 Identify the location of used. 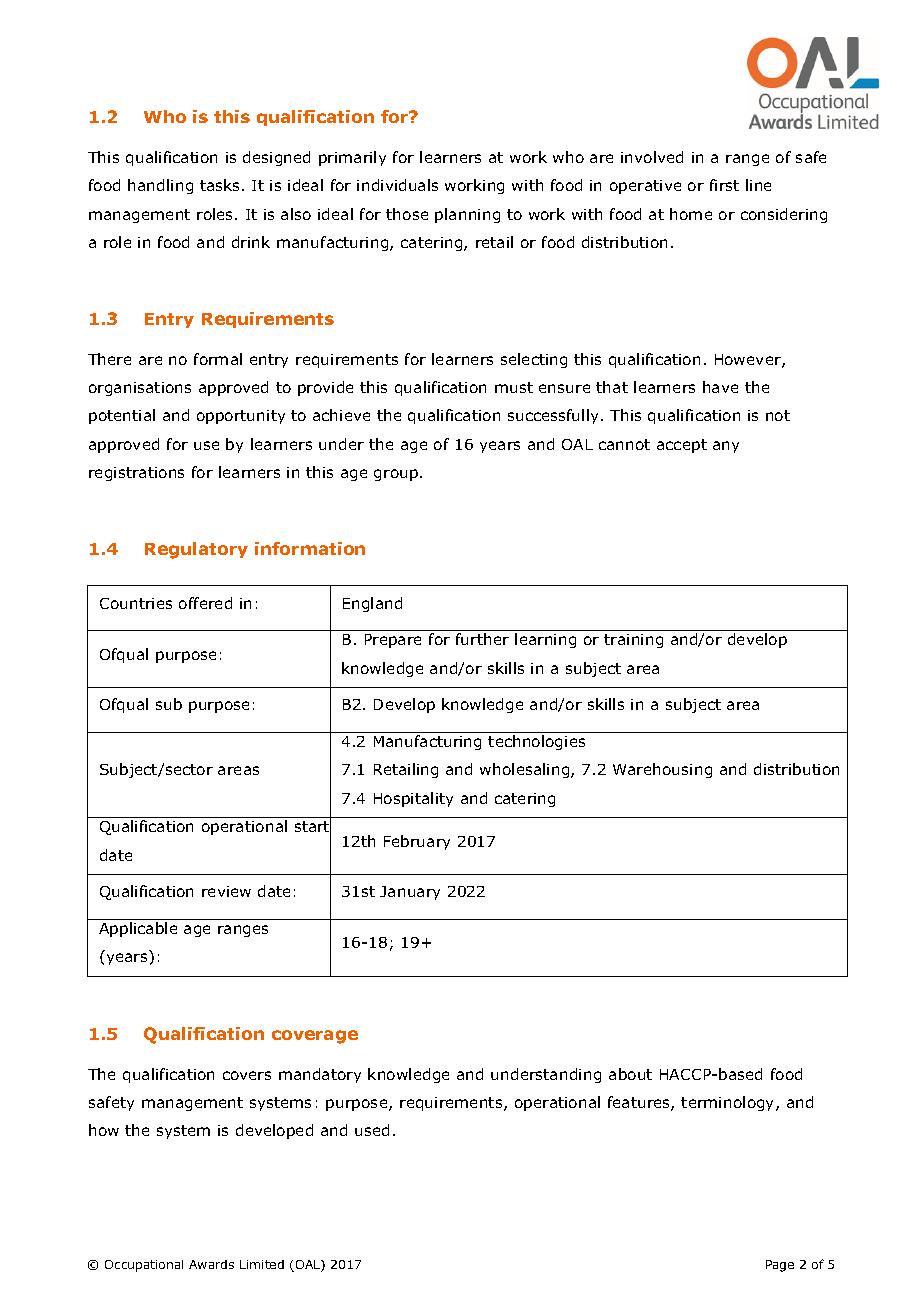
(372, 1130).
